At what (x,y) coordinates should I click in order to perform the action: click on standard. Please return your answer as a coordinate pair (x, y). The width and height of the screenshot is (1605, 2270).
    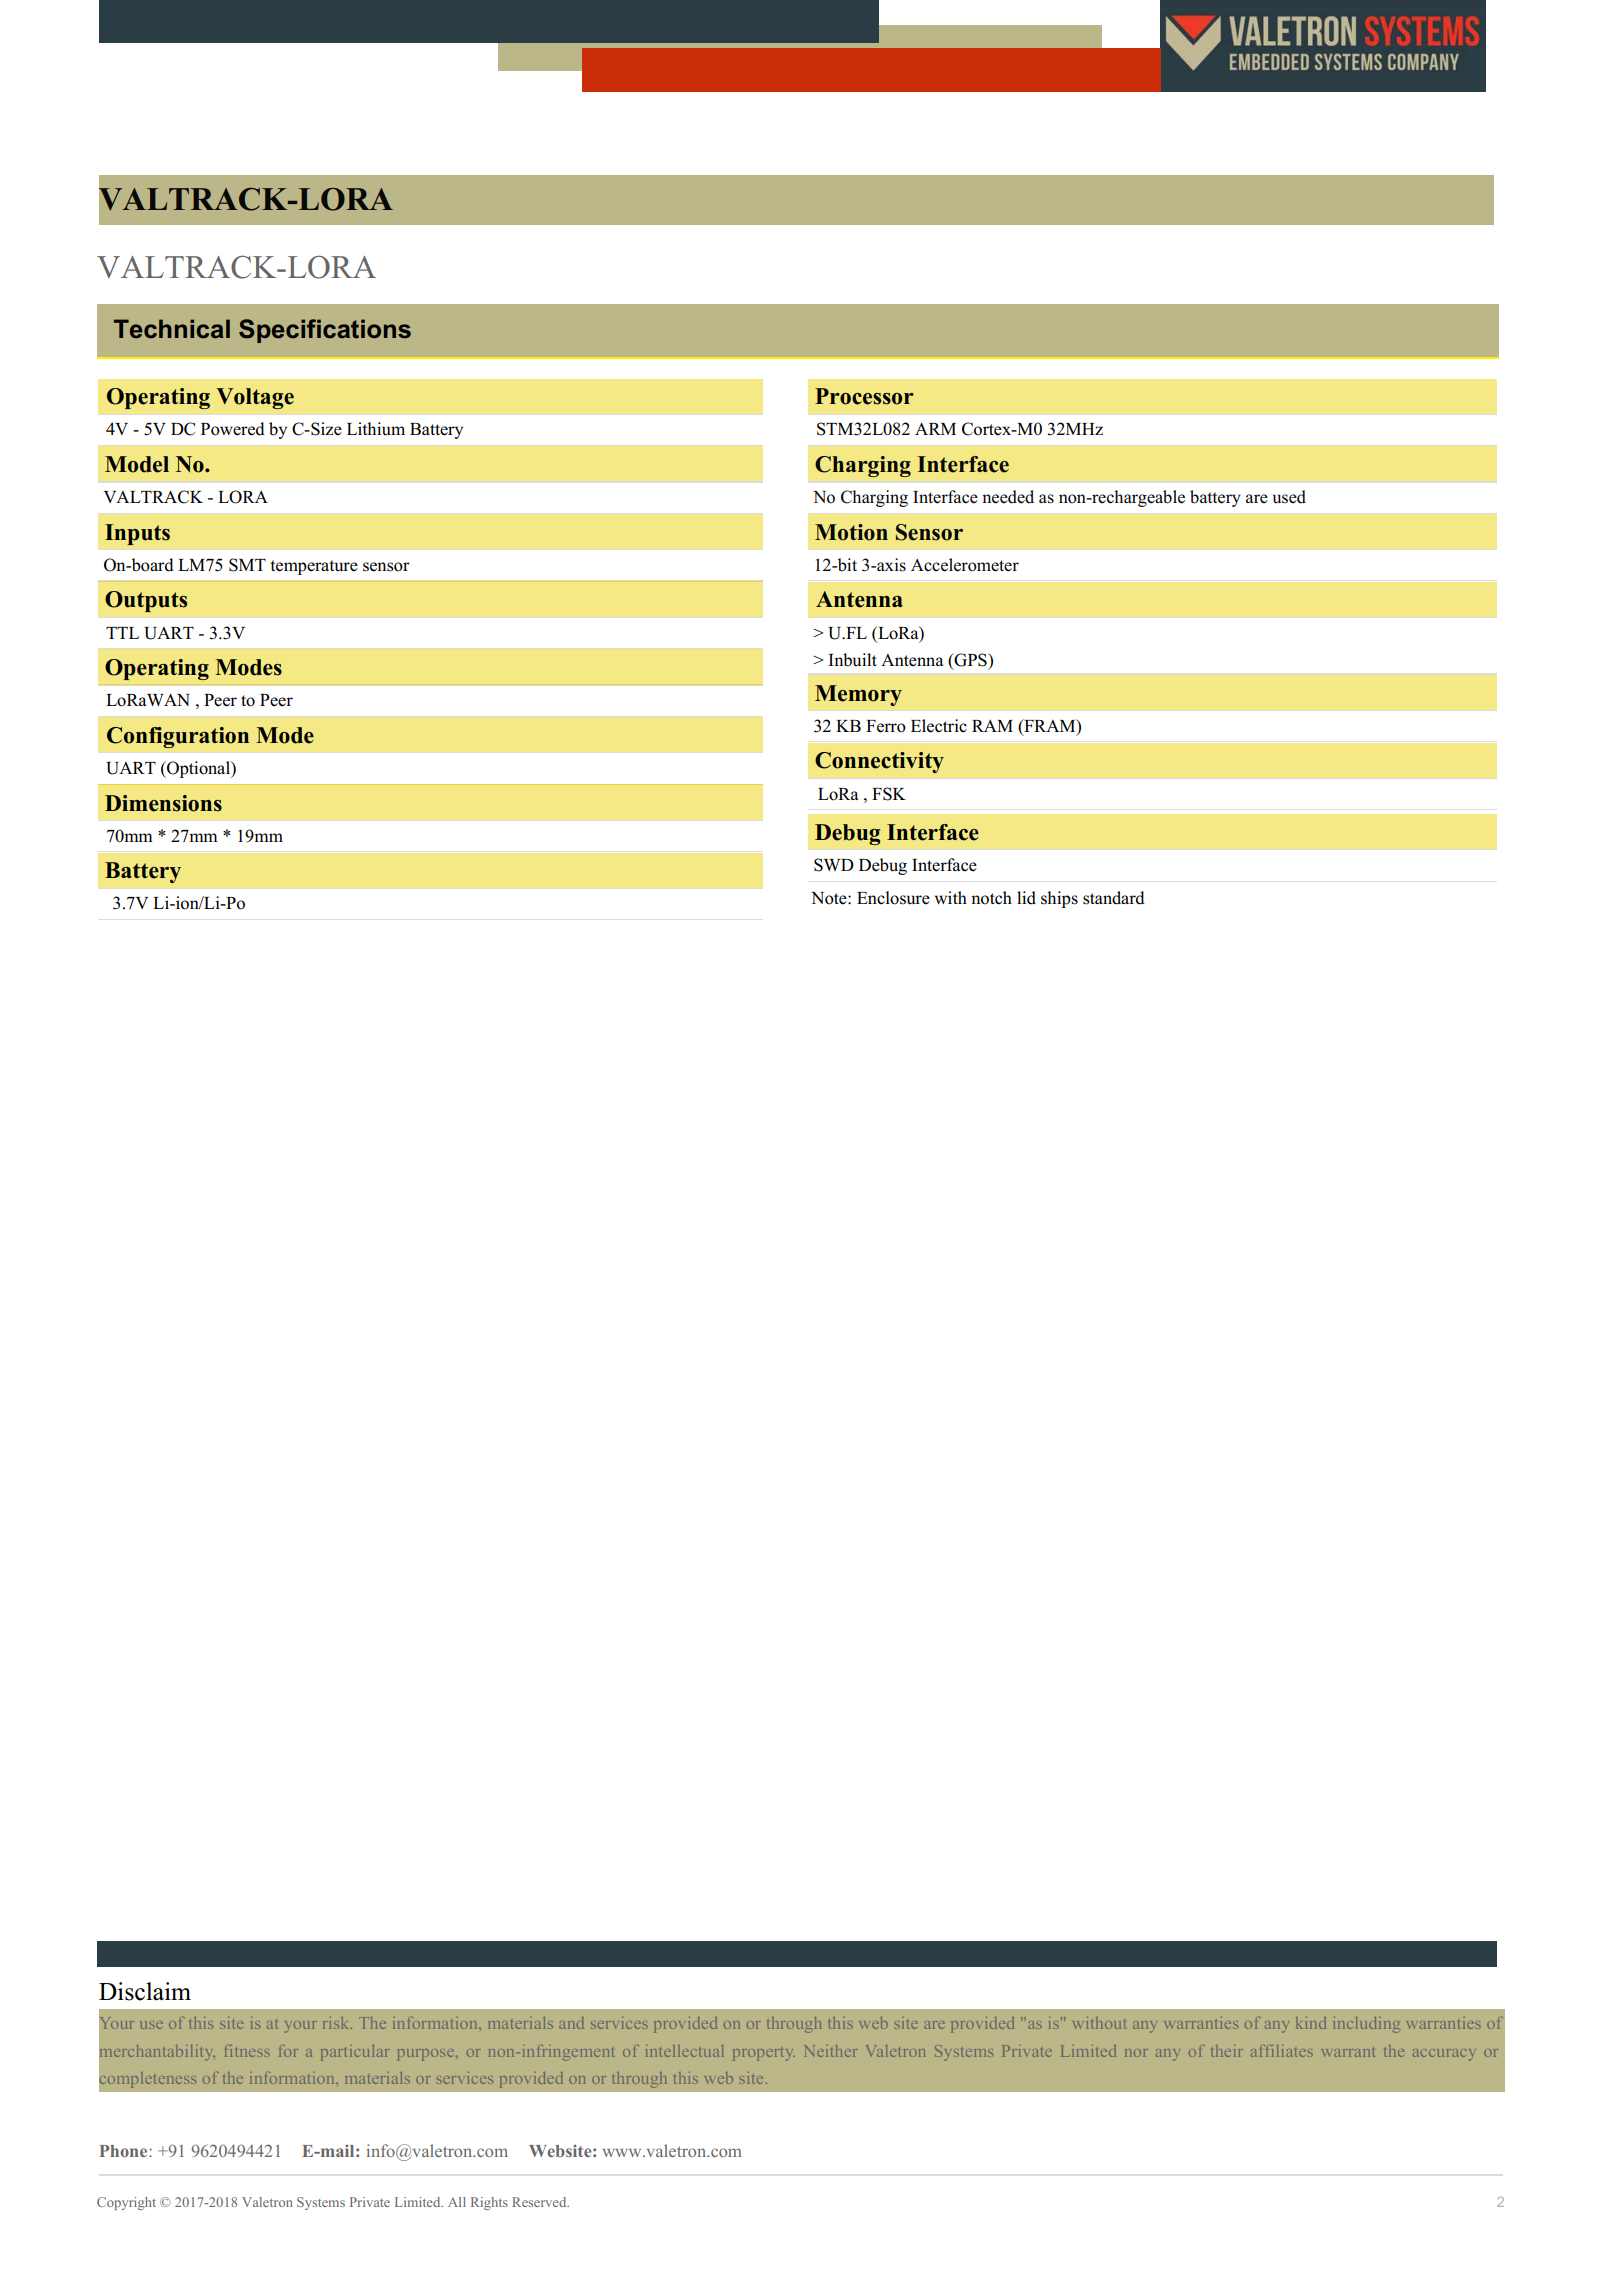
    Looking at the image, I should click on (1114, 898).
